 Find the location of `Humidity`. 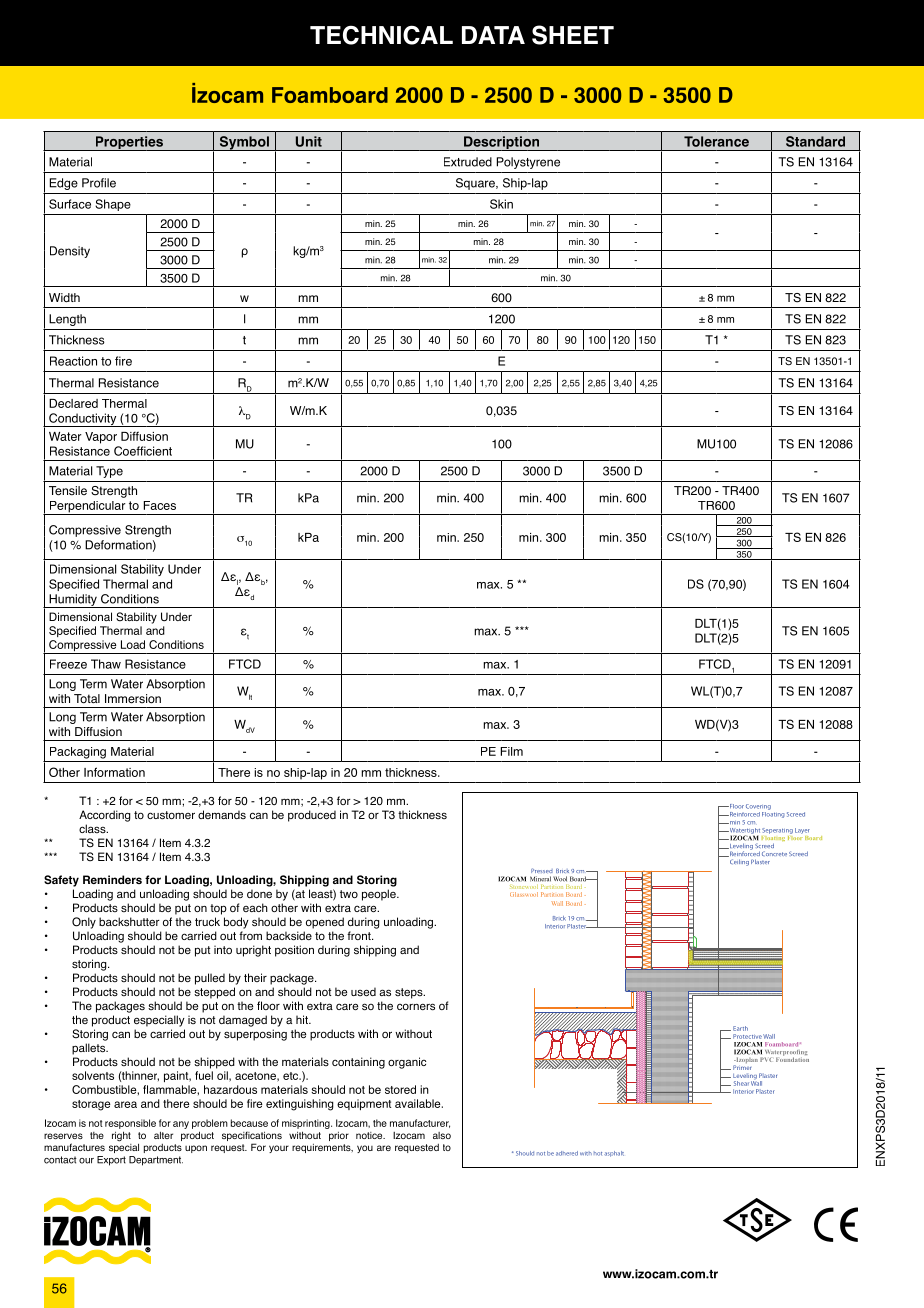

Humidity is located at coordinates (73, 601).
